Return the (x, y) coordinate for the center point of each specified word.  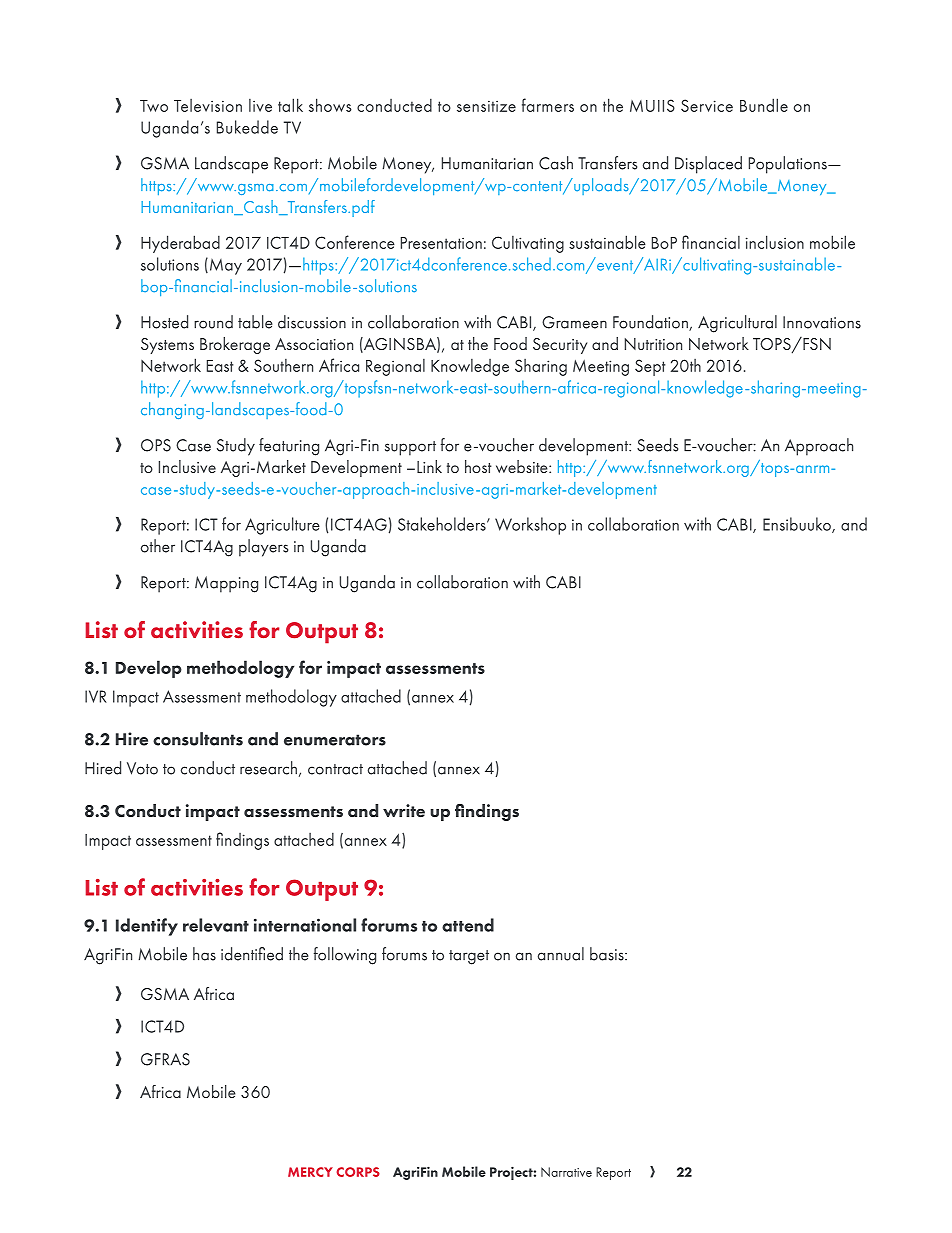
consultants (198, 739)
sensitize (486, 106)
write (404, 810)
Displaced (708, 165)
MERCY (310, 1172)
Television (208, 105)
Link (429, 466)
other (158, 546)
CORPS (358, 1172)
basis (608, 954)
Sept (650, 367)
